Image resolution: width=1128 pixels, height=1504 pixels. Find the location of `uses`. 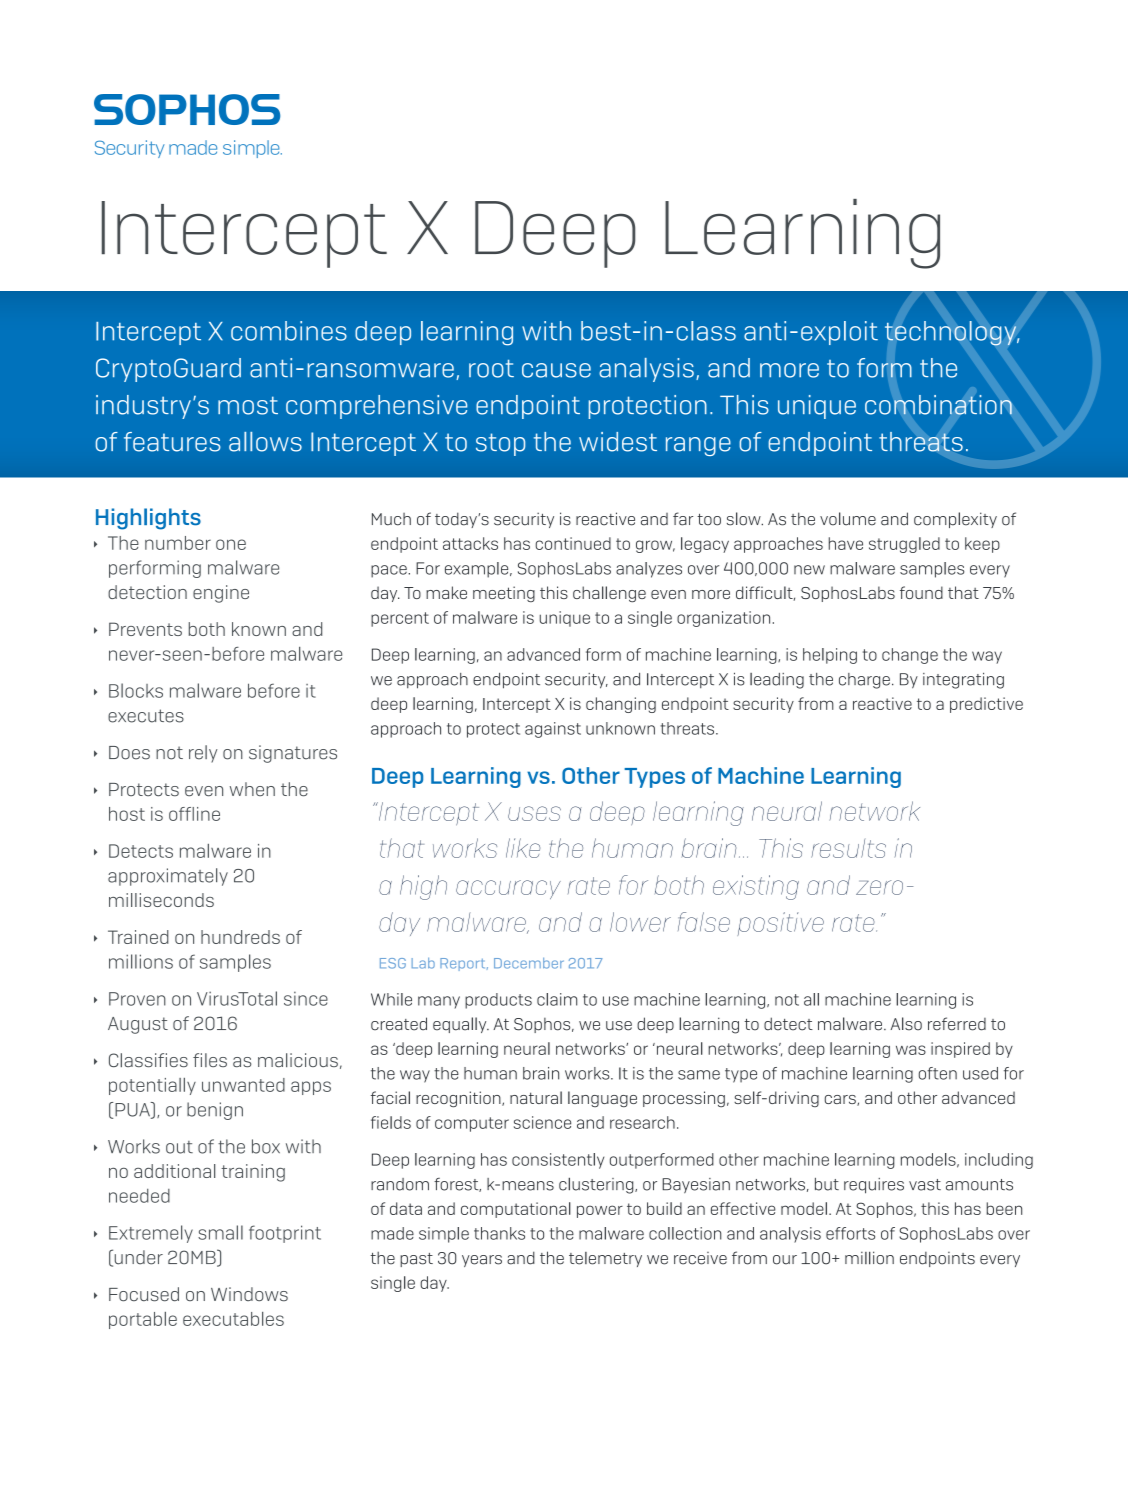

uses is located at coordinates (534, 813).
